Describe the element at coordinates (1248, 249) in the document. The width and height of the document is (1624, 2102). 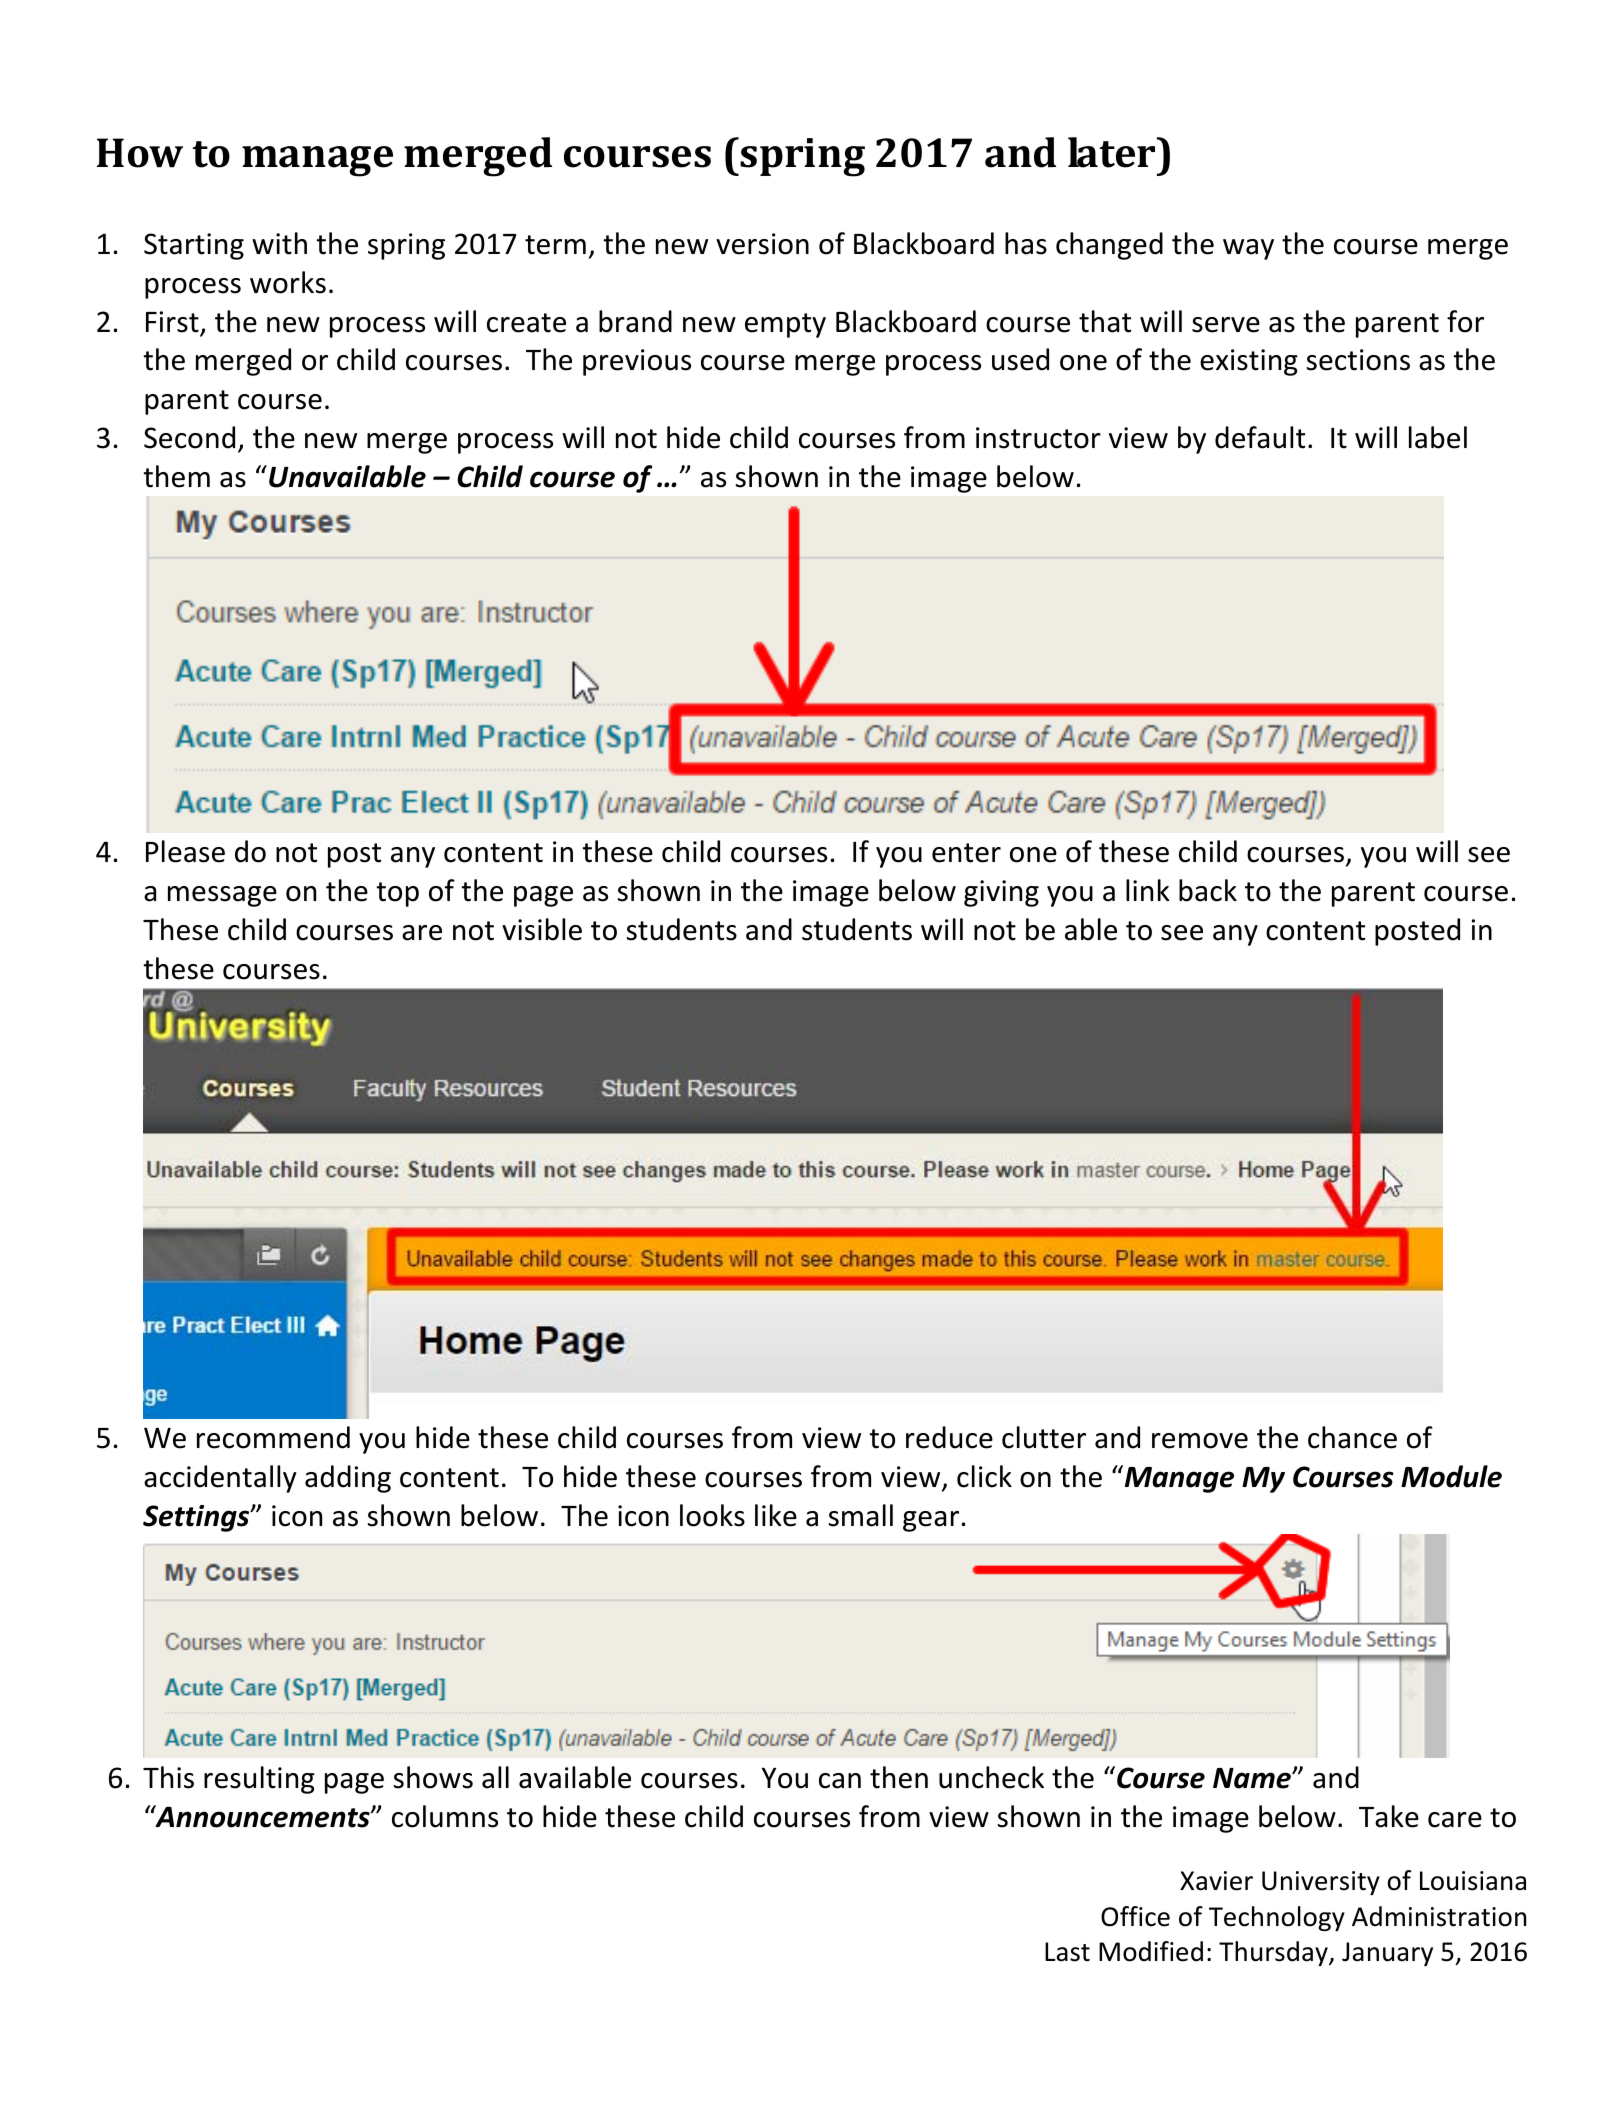
I see `way` at that location.
